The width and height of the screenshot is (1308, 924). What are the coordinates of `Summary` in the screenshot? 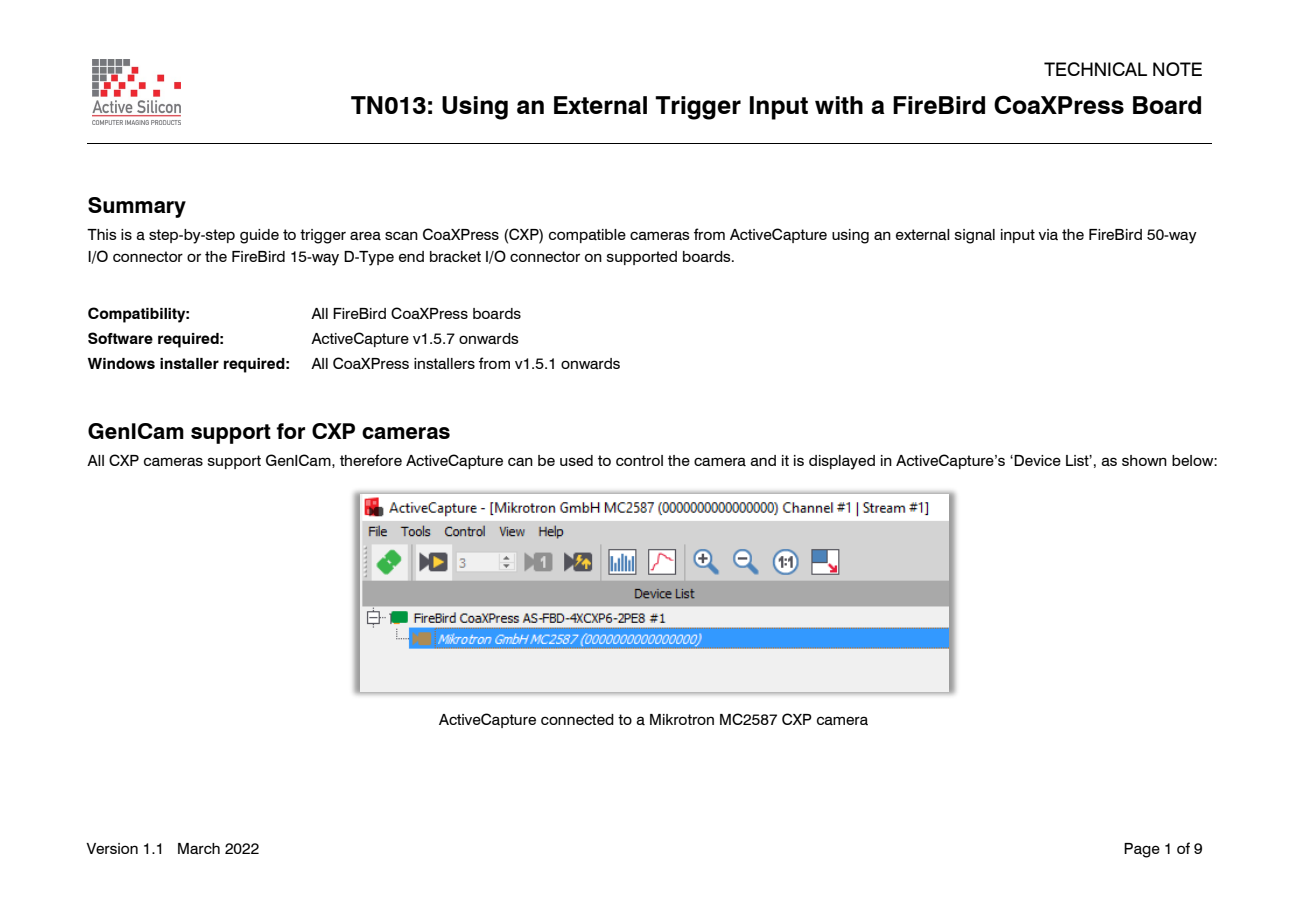 It's located at (137, 207).
